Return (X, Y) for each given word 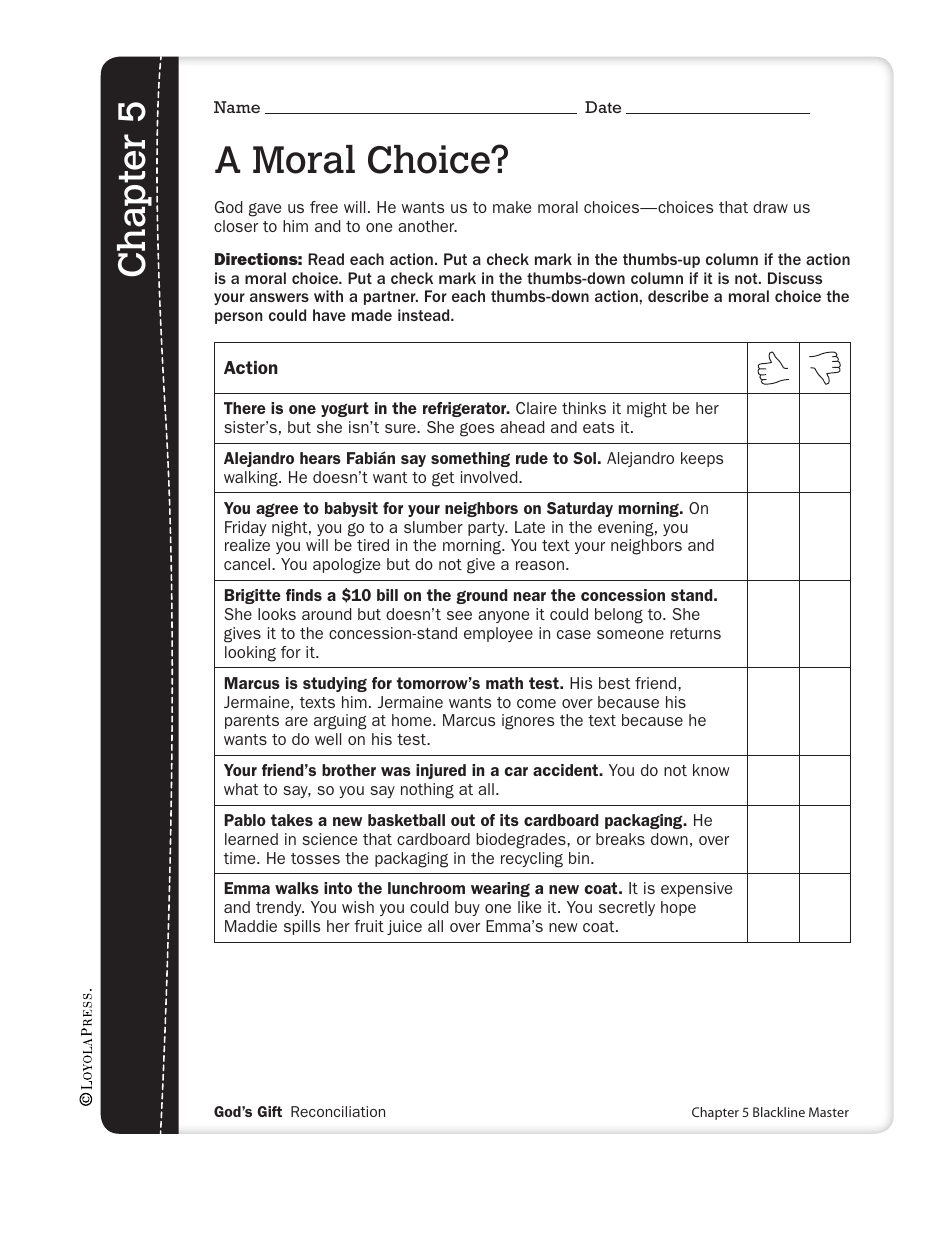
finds (304, 595)
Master (829, 1112)
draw (770, 207)
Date (603, 107)
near (530, 596)
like (529, 907)
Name (237, 107)
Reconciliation (338, 1111)
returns (695, 633)
